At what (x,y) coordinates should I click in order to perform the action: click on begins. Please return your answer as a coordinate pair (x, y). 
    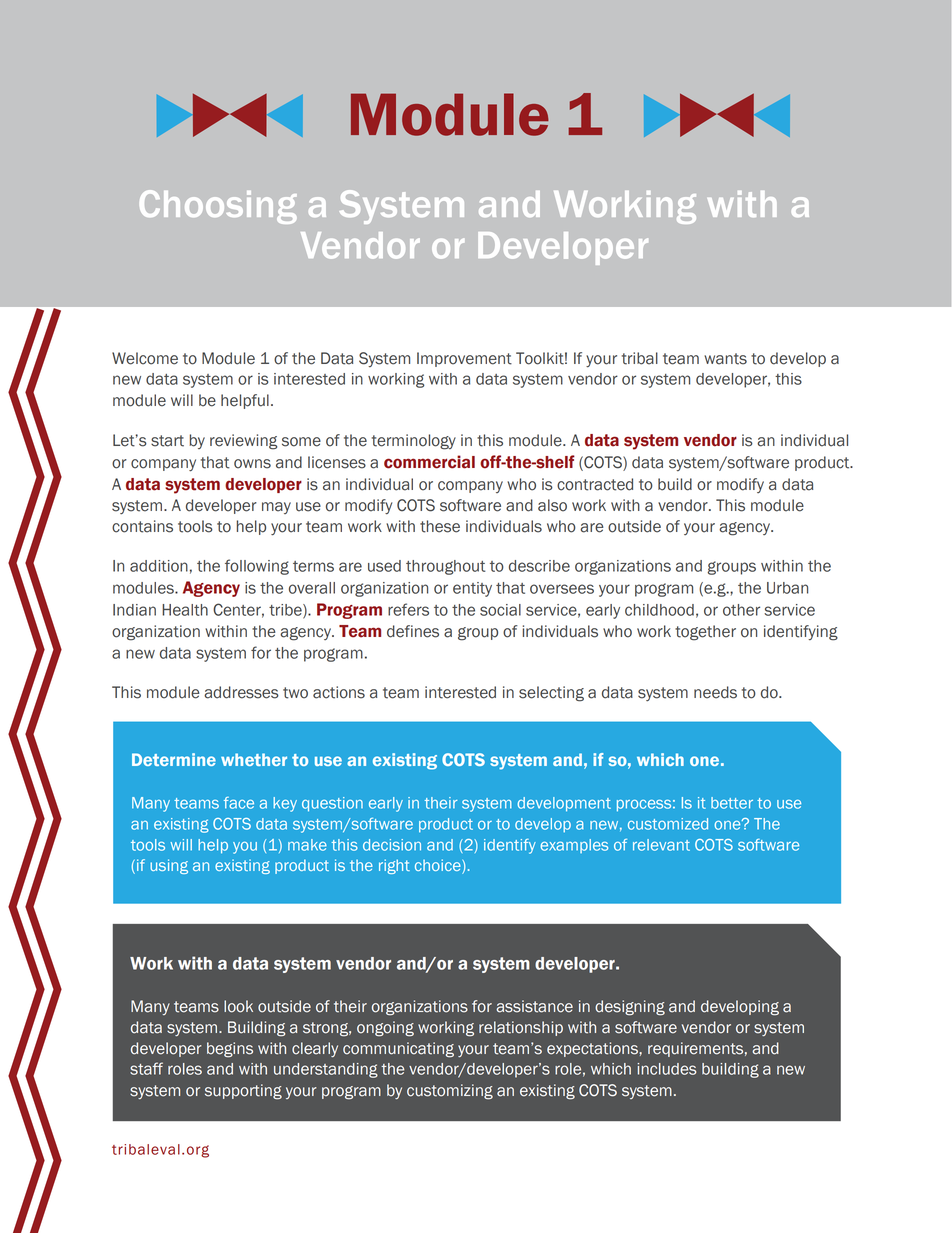
    Looking at the image, I should click on (230, 1050).
